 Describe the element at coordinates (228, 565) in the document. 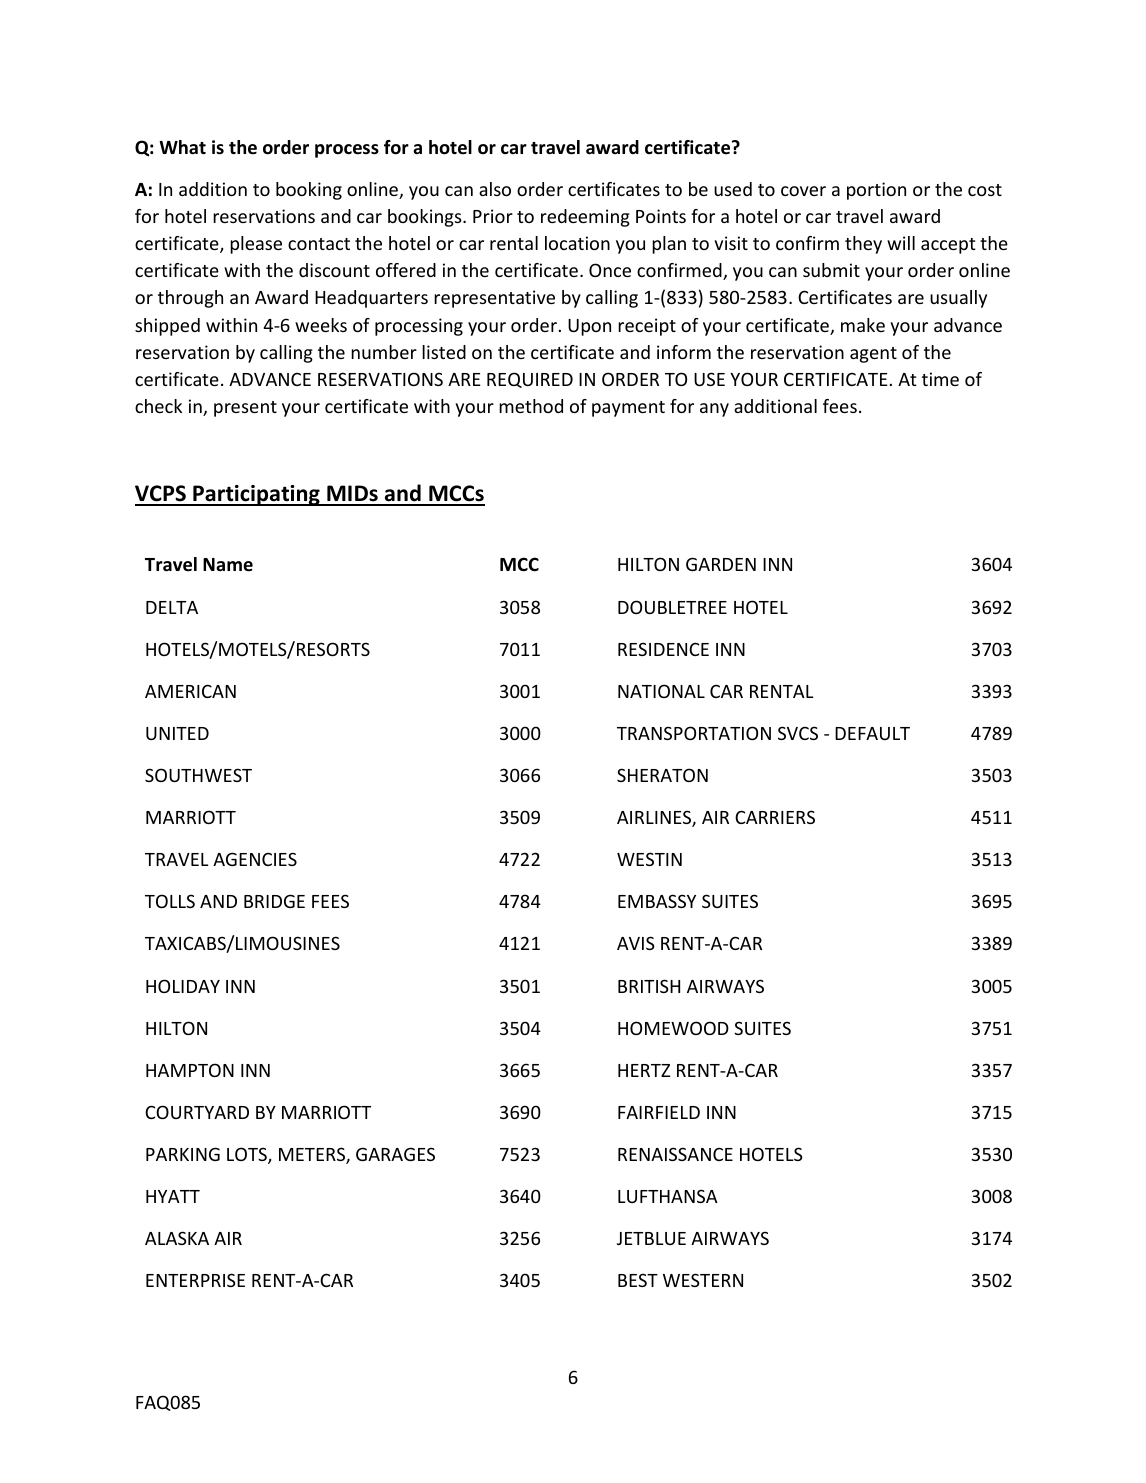

I see `Name` at that location.
